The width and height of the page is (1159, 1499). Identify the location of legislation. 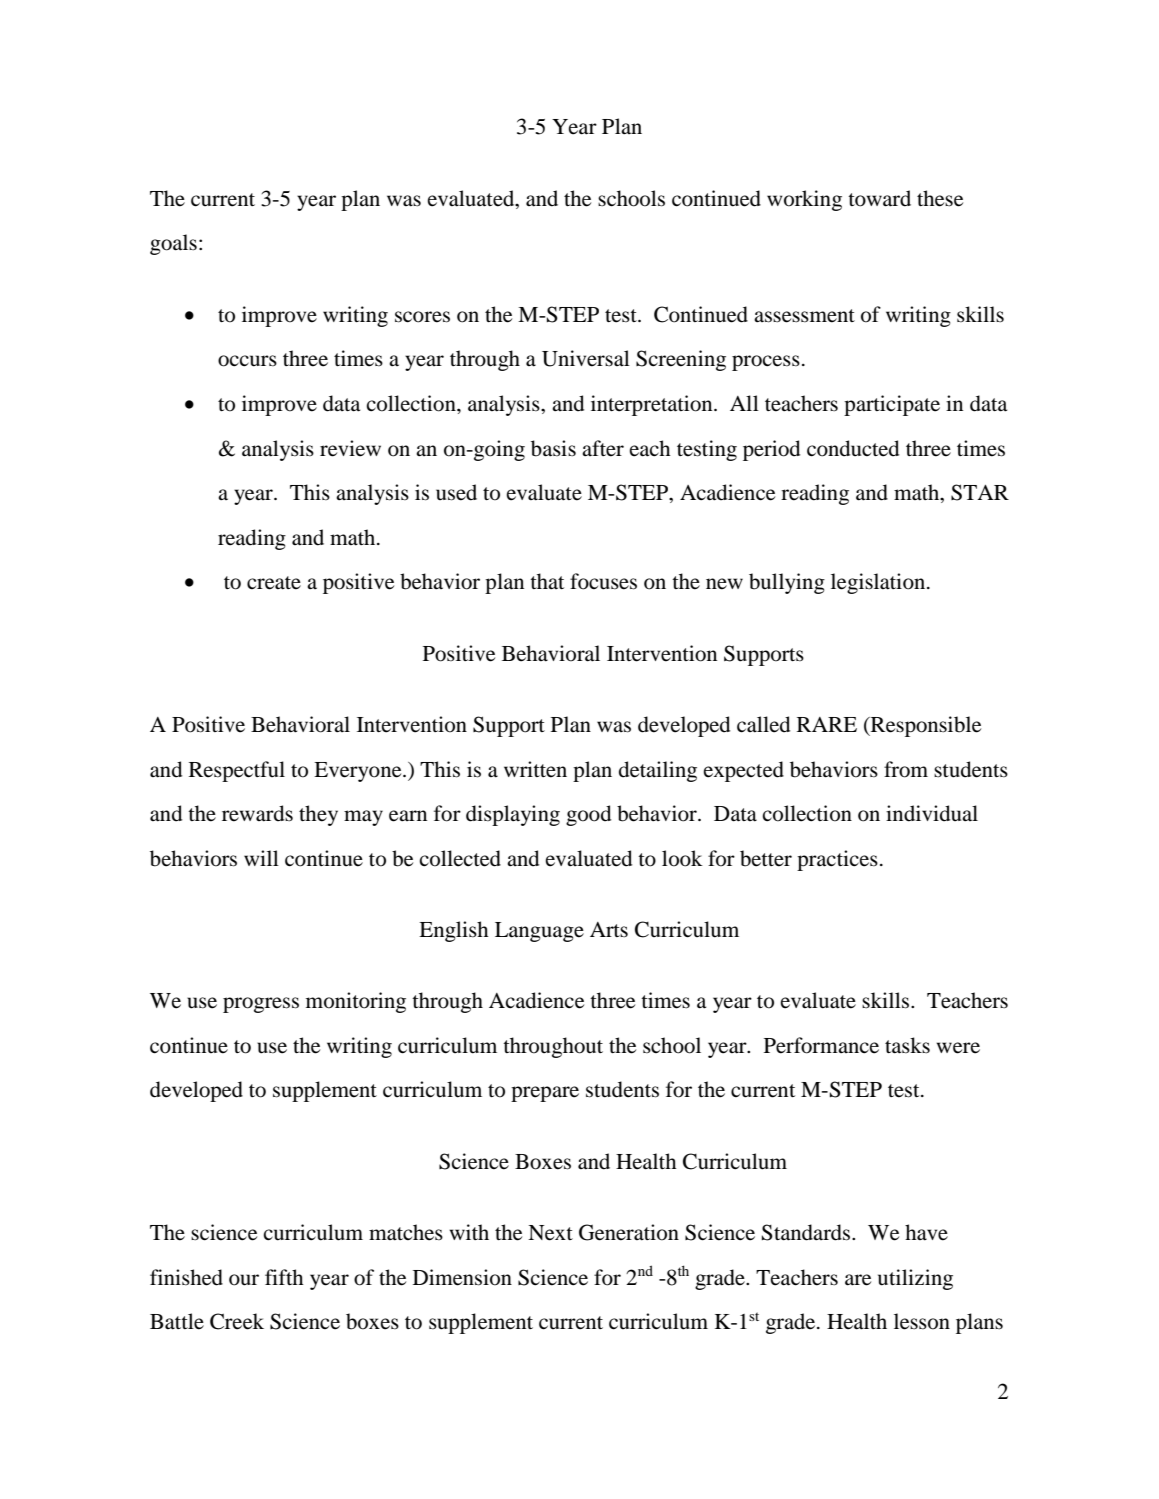
(879, 583).
